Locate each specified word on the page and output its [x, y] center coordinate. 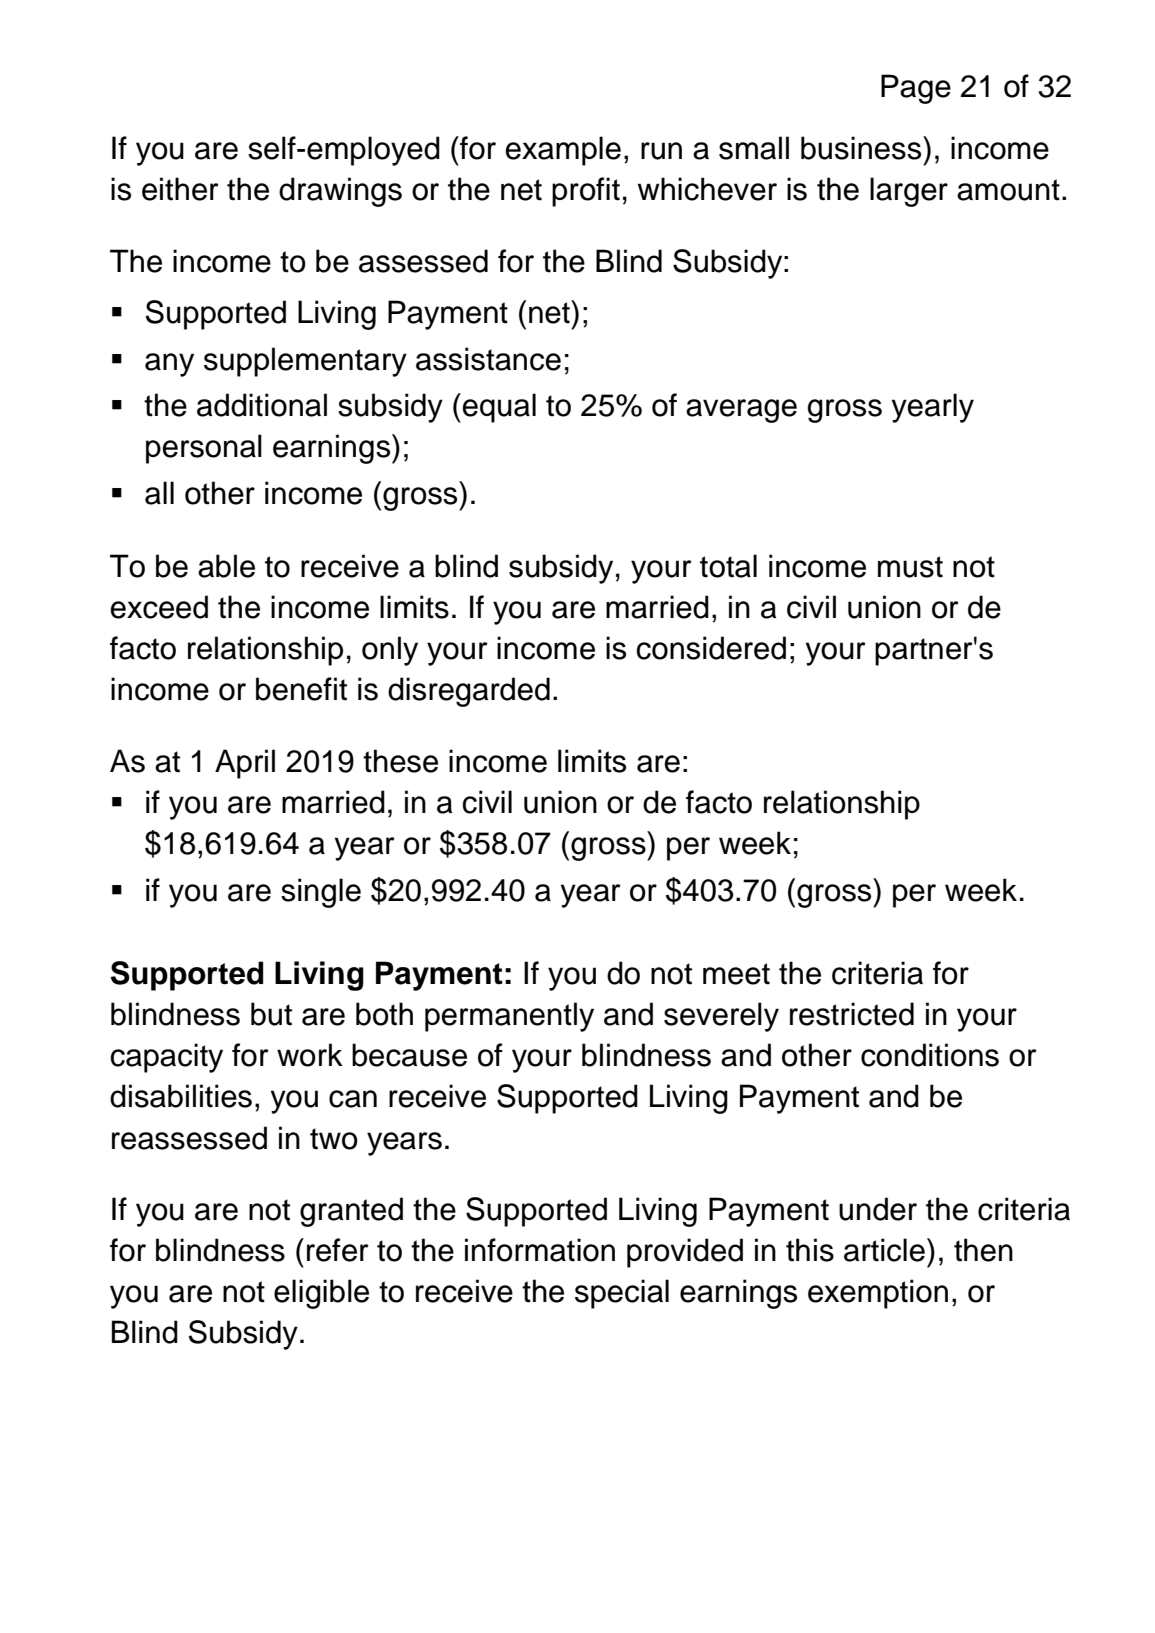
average [741, 411]
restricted [852, 1014]
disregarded [469, 692]
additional [262, 405]
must [910, 567]
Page [916, 89]
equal [499, 408]
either [180, 189]
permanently [509, 1017]
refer [338, 1250]
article [884, 1250]
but [271, 1014]
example [563, 151]
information [540, 1250]
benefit [301, 689]
